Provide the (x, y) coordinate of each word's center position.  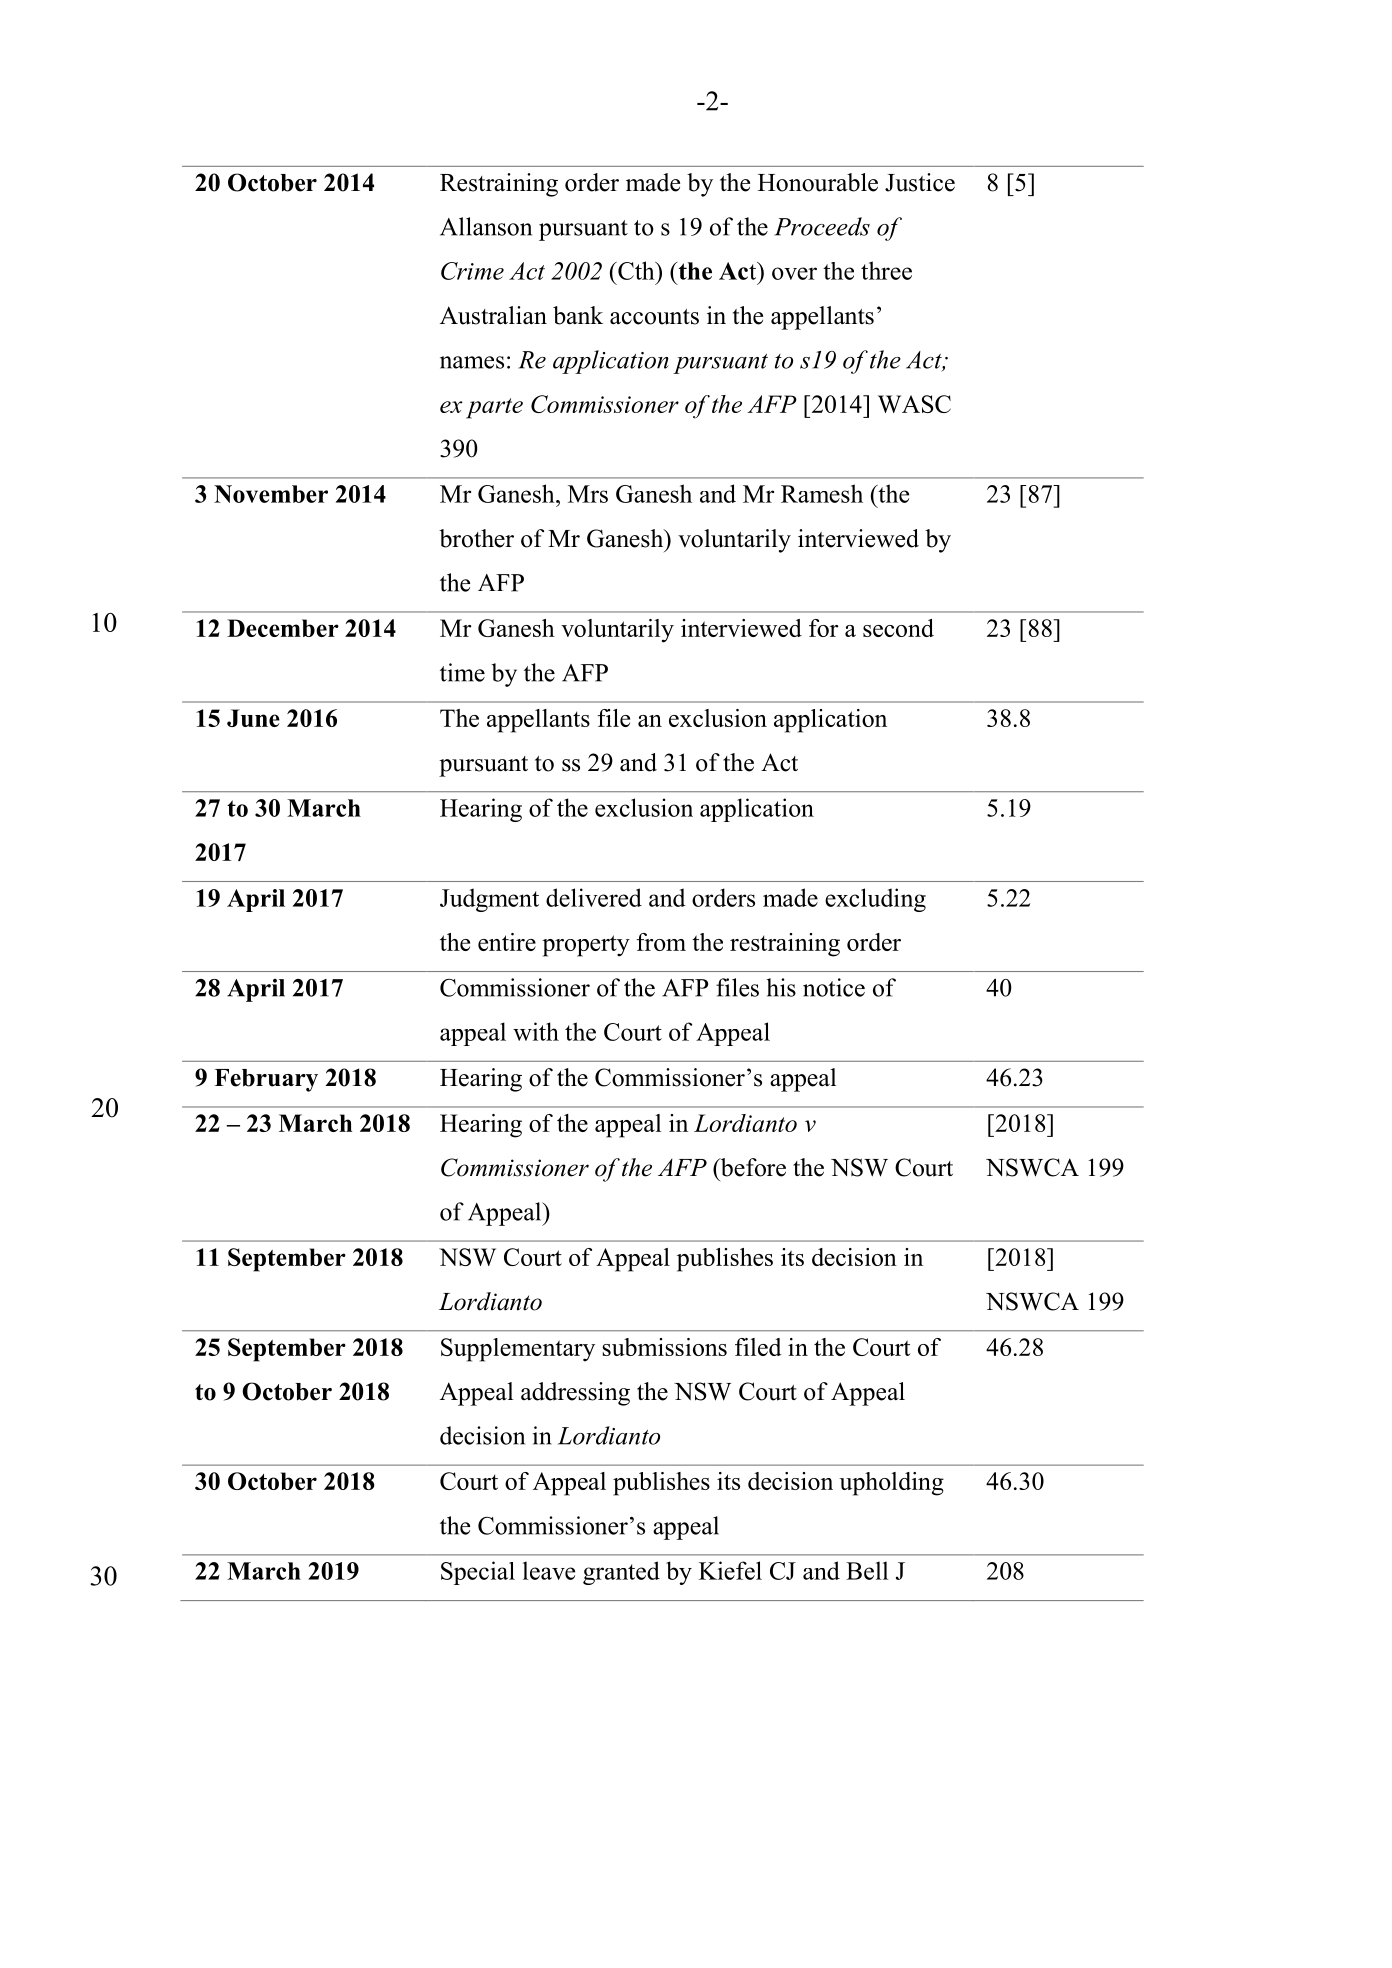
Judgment (489, 900)
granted (621, 1573)
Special (478, 1573)
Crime (472, 271)
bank (578, 315)
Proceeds (822, 226)
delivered (594, 897)
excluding (875, 900)
